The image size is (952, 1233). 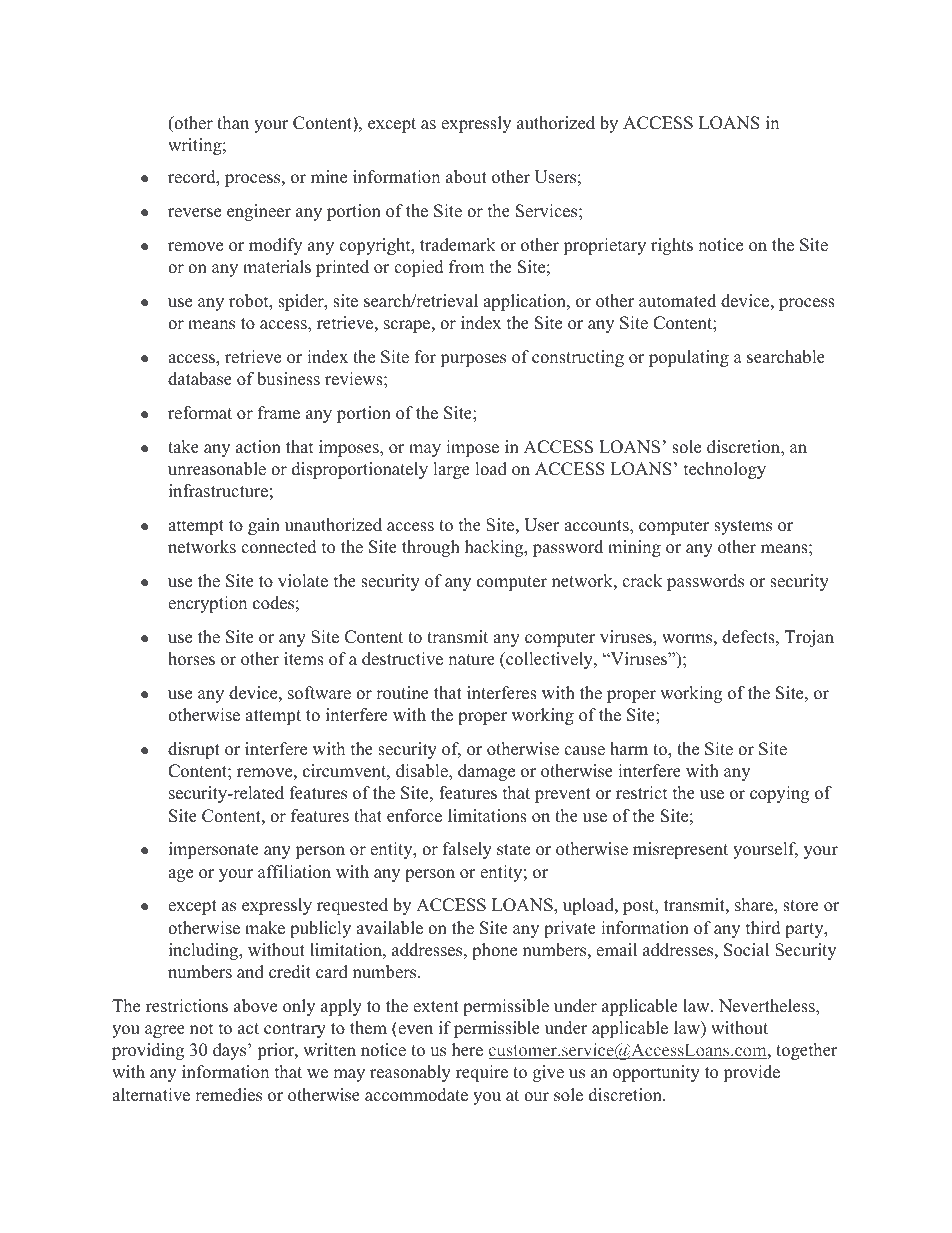 What do you see at coordinates (231, 1051) in the screenshot?
I see `days` at bounding box center [231, 1051].
